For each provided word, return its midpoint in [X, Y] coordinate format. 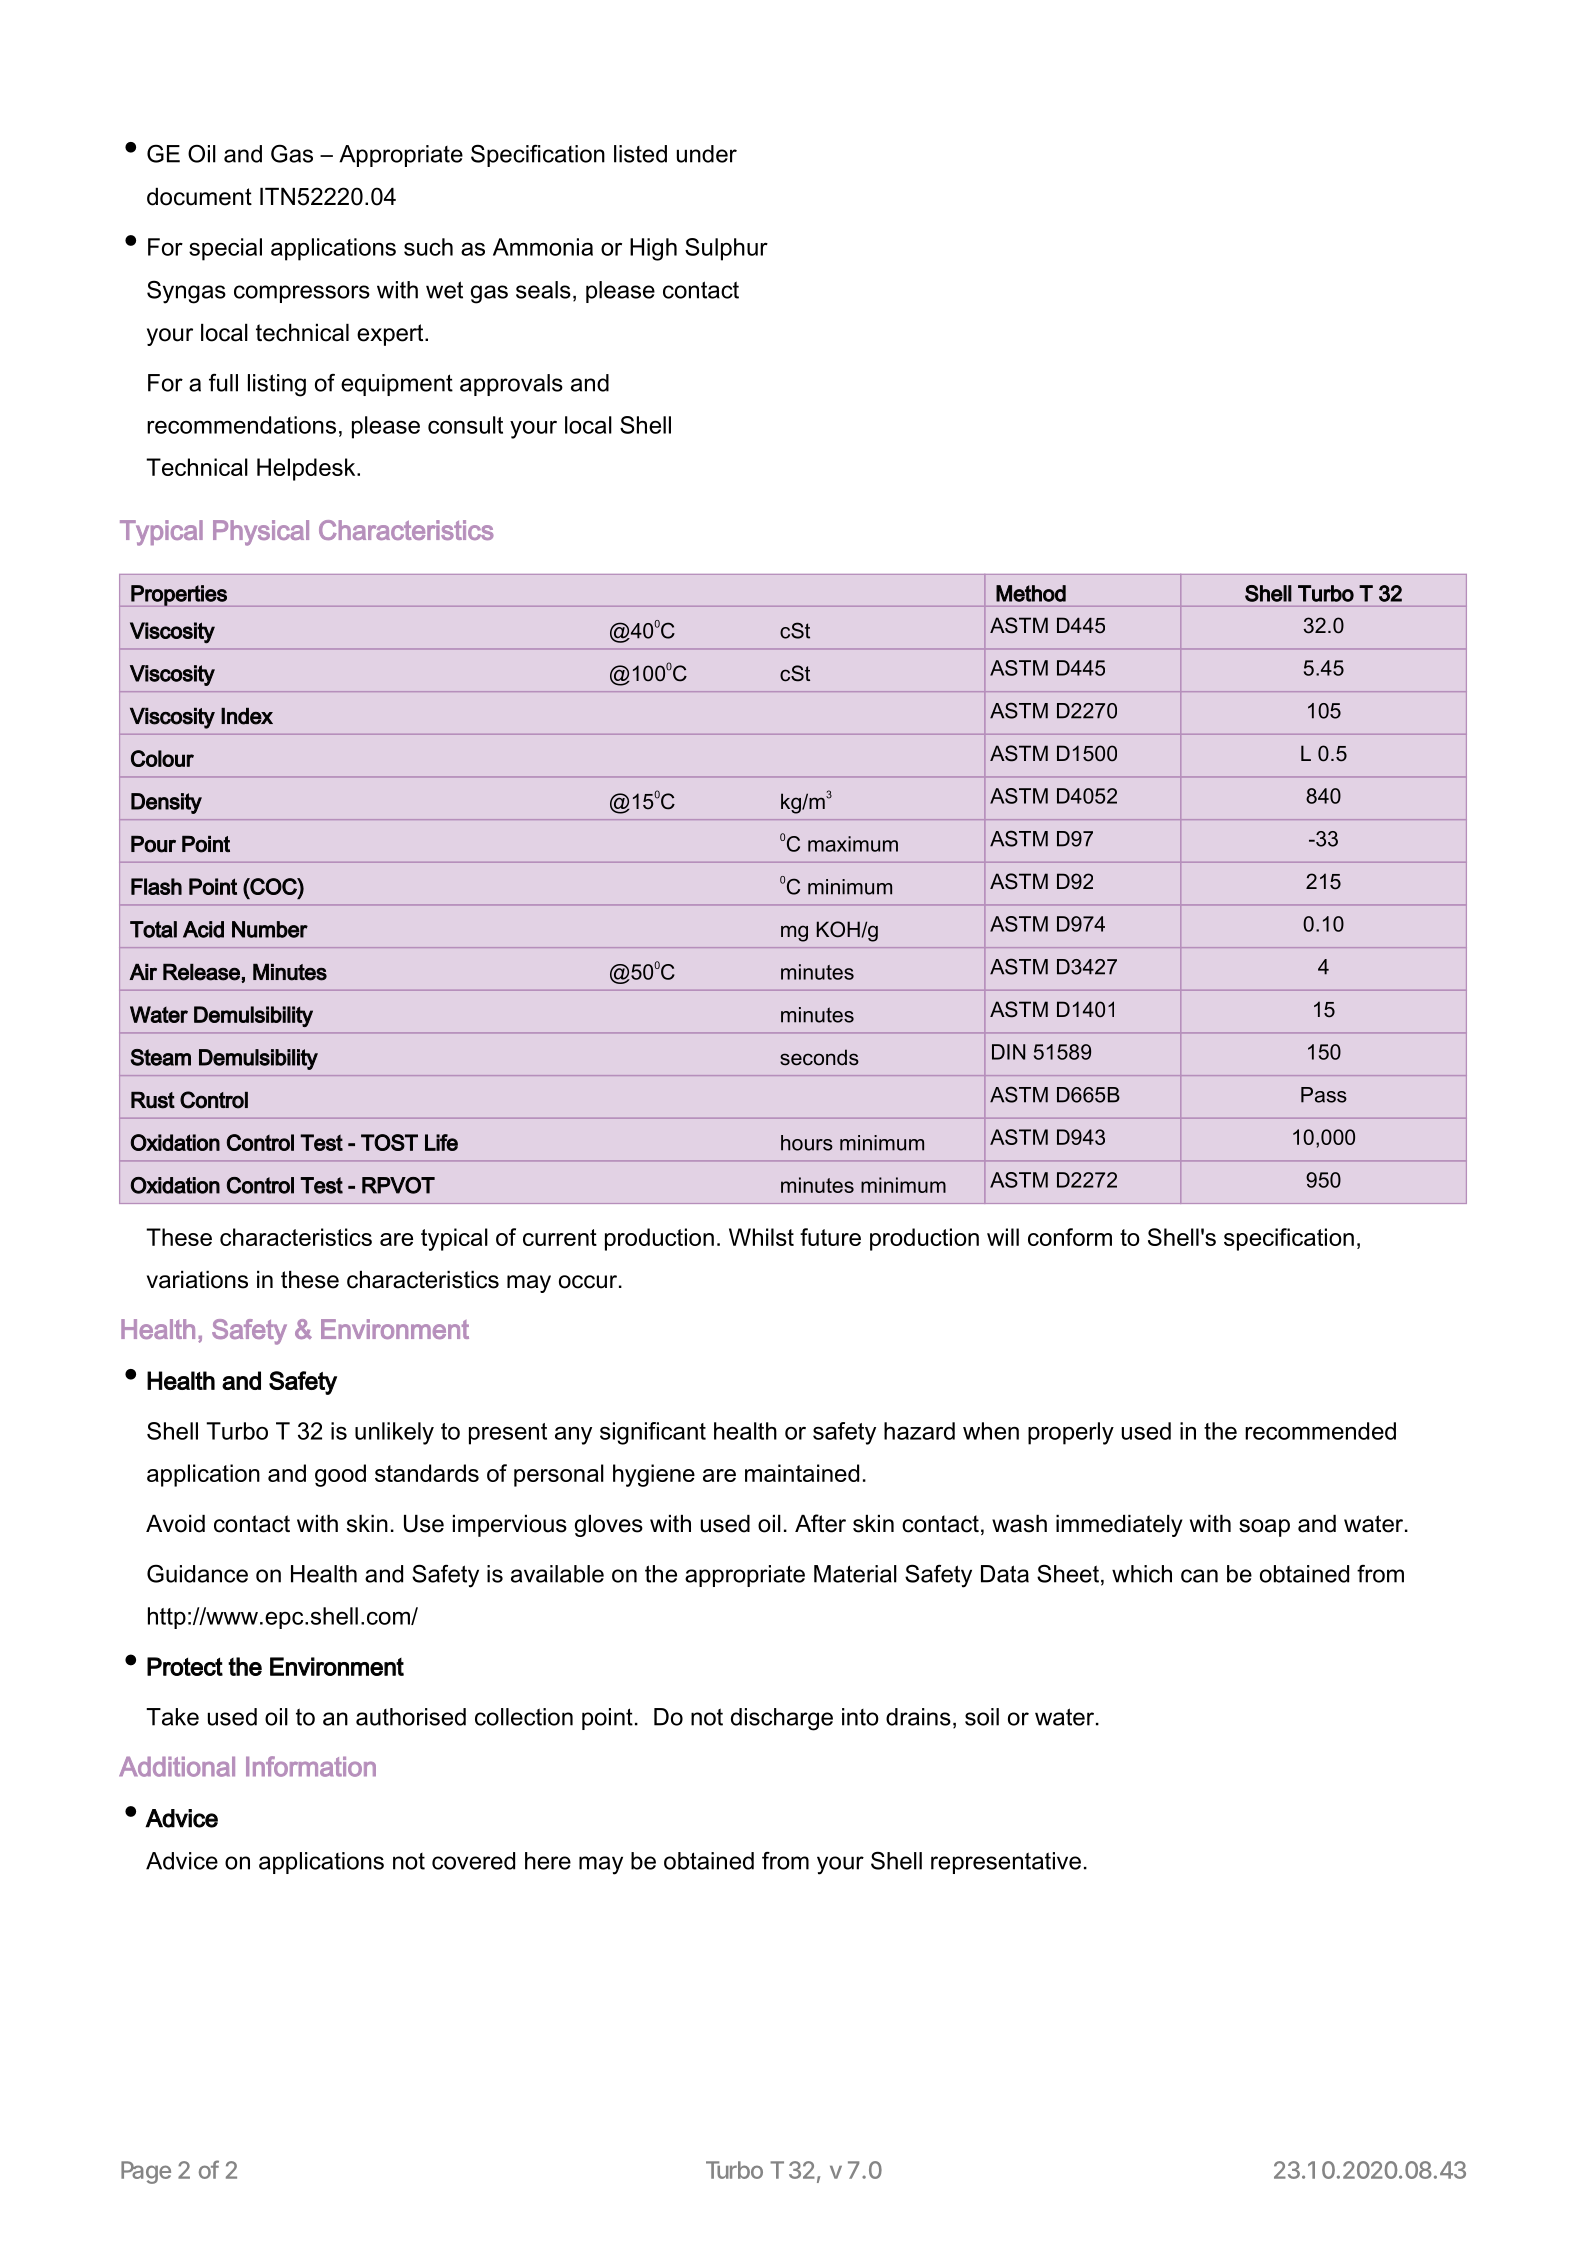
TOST [389, 1142]
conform [1070, 1237]
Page [146, 2172]
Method [1031, 593]
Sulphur [726, 249]
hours [807, 1143]
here [548, 1861]
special [225, 249]
